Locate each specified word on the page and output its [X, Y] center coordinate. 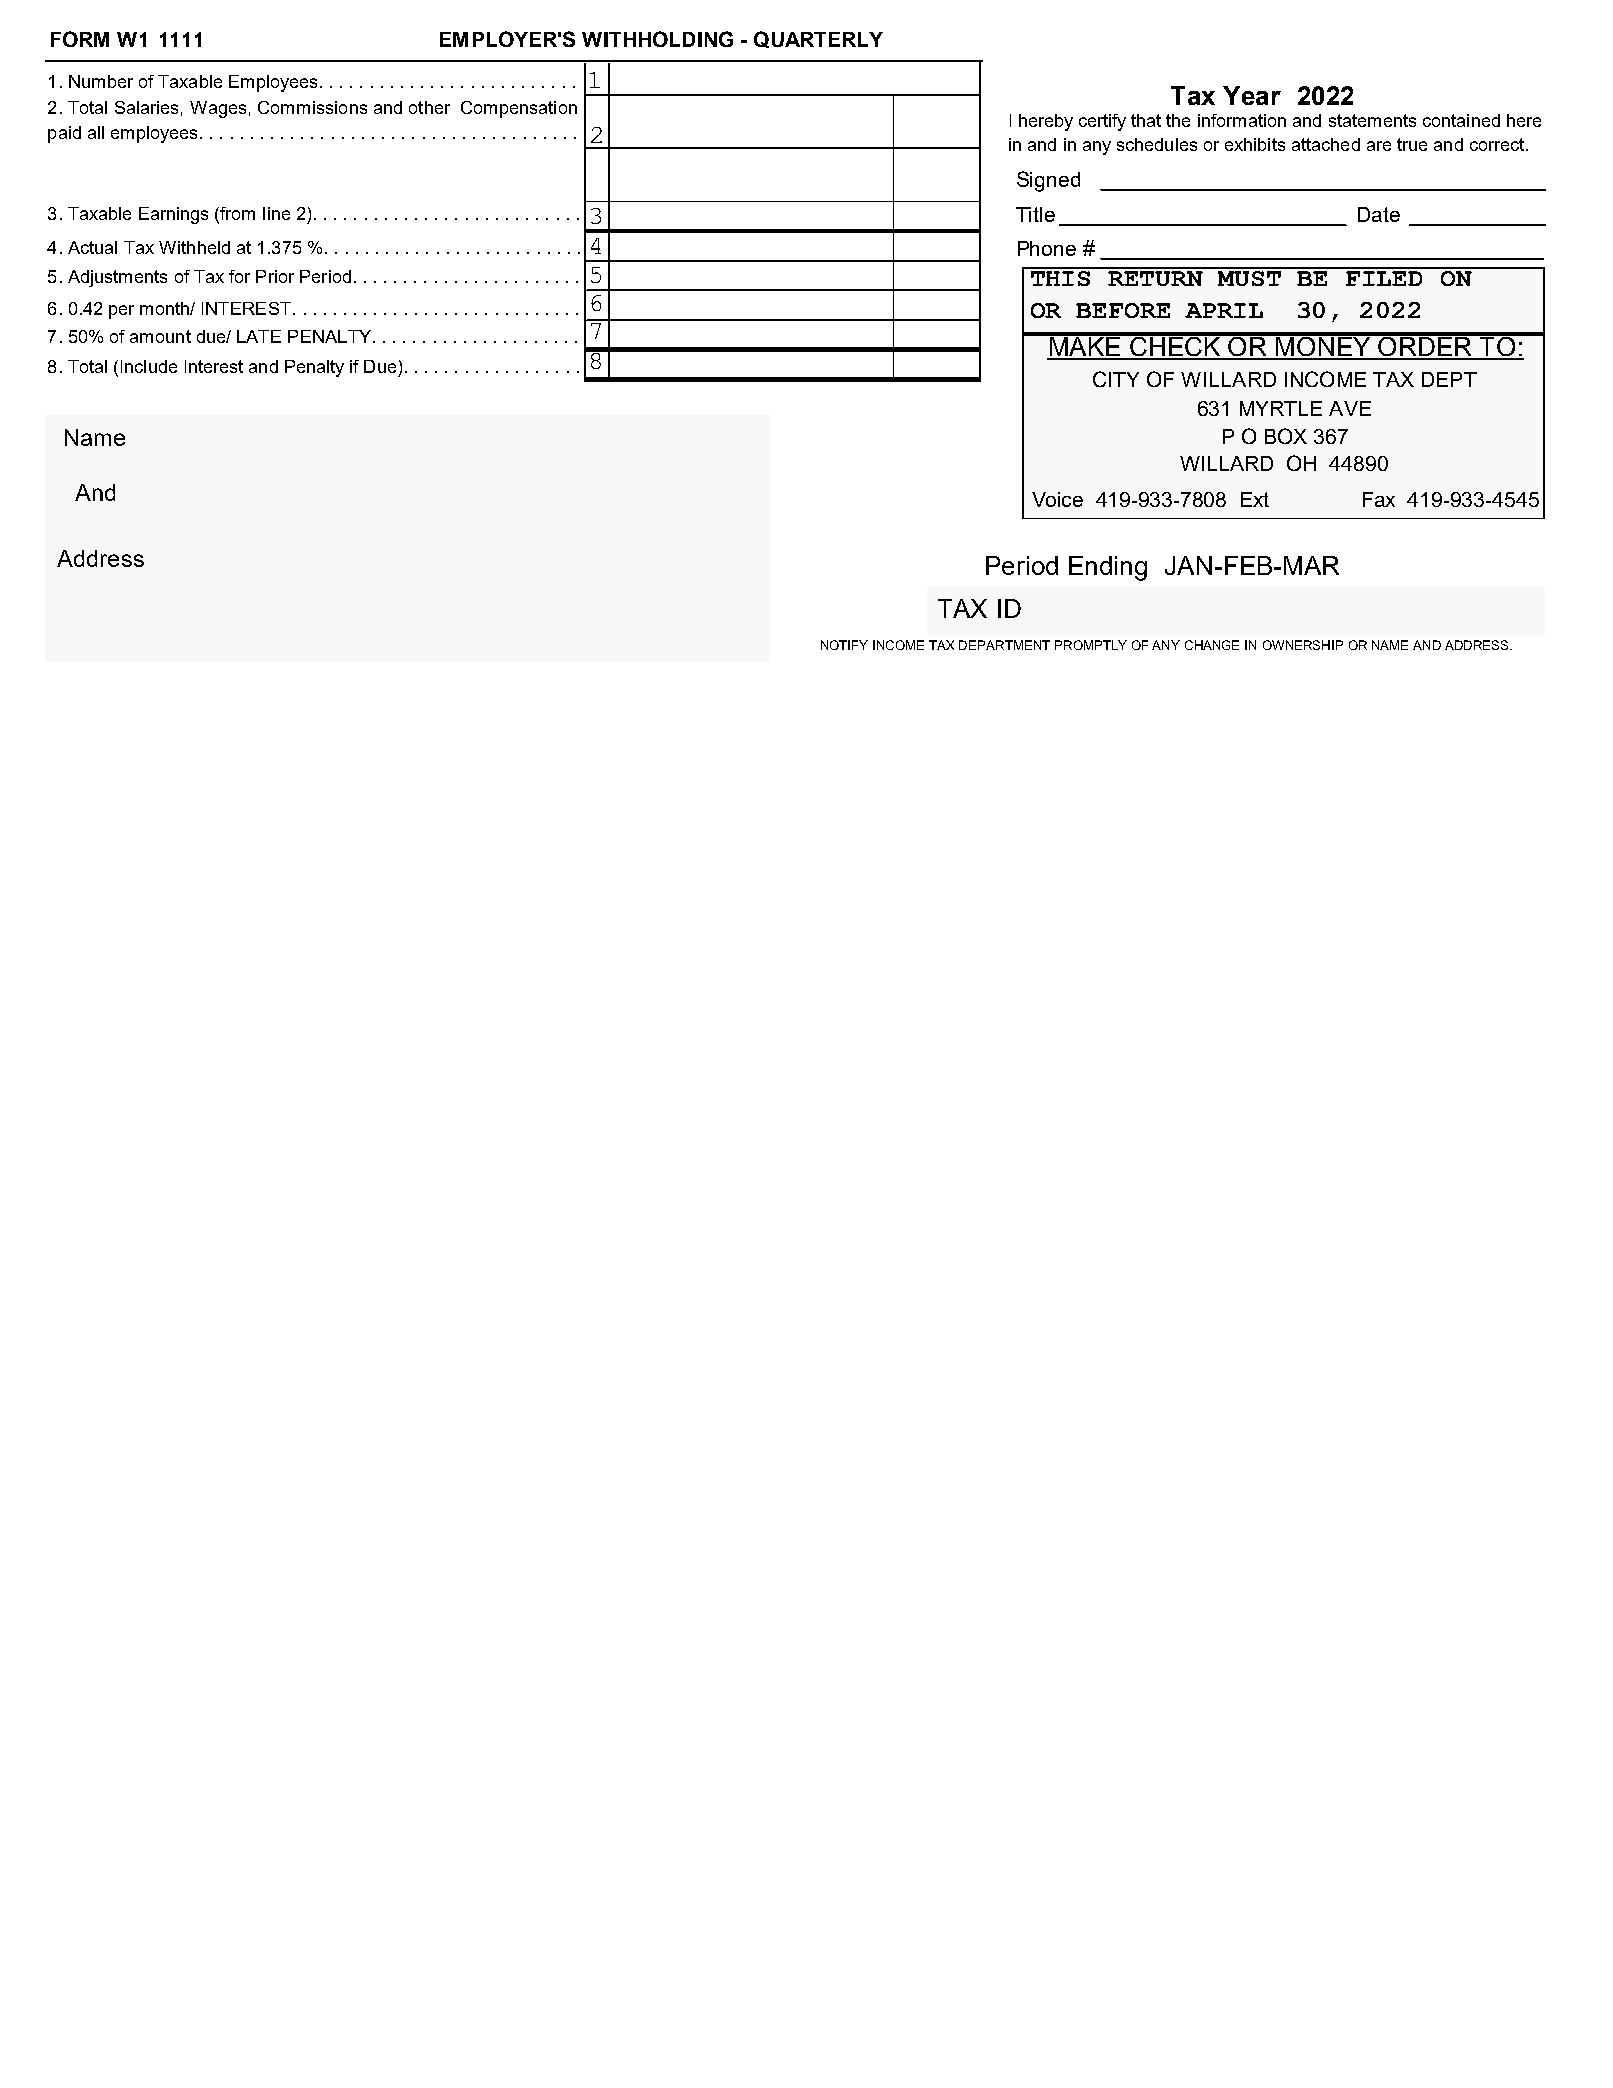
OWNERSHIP [1303, 645]
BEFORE [1123, 310]
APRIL [1224, 310]
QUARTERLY [818, 39]
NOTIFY [844, 645]
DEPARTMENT [1004, 645]
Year [1252, 95]
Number [101, 81]
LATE [259, 336]
